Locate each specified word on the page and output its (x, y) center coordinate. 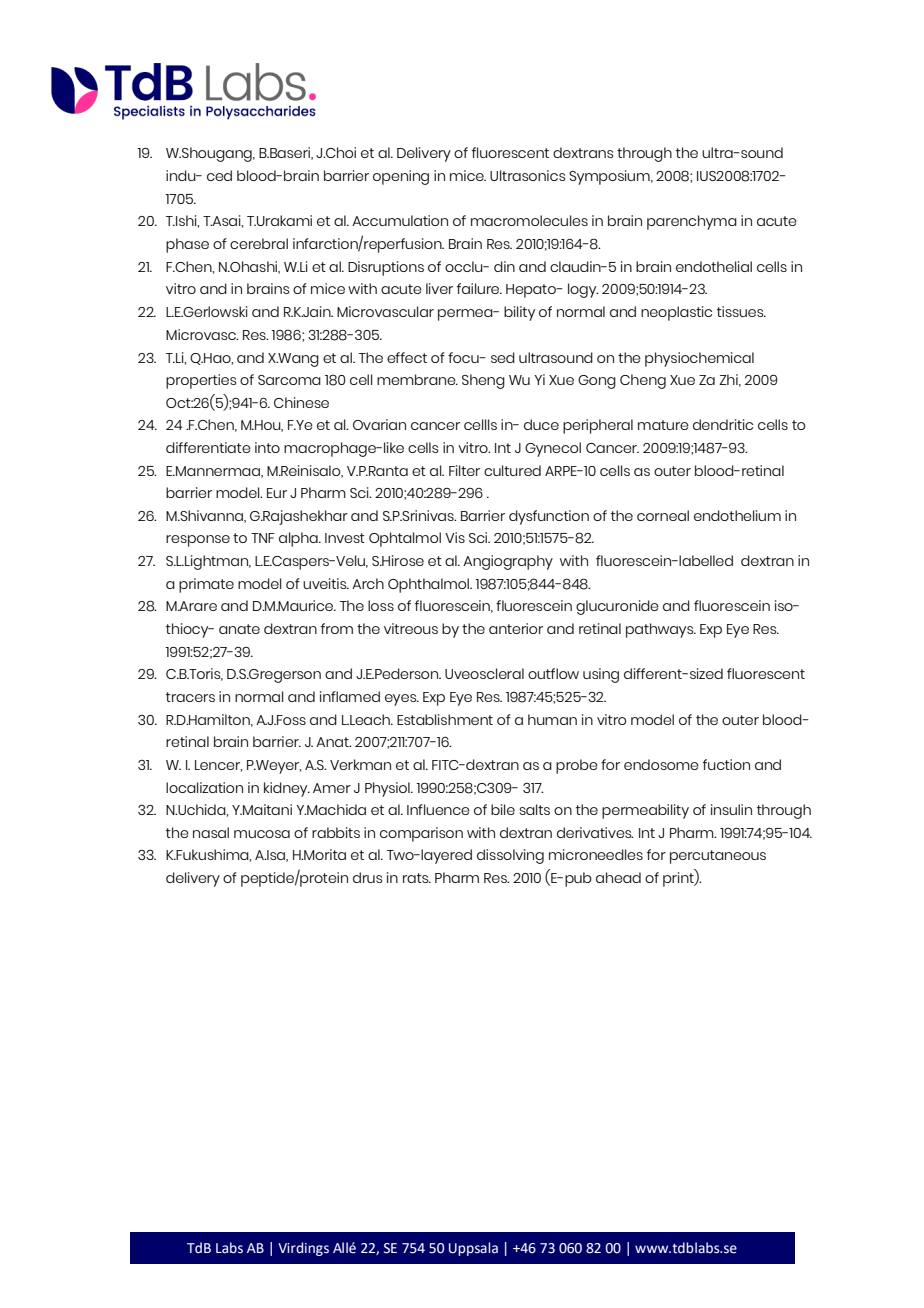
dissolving (510, 856)
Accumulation (400, 220)
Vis (455, 537)
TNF (263, 538)
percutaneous (718, 857)
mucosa (262, 834)
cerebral (259, 243)
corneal (663, 515)
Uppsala (473, 1249)
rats (417, 878)
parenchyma (692, 222)
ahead (618, 877)
